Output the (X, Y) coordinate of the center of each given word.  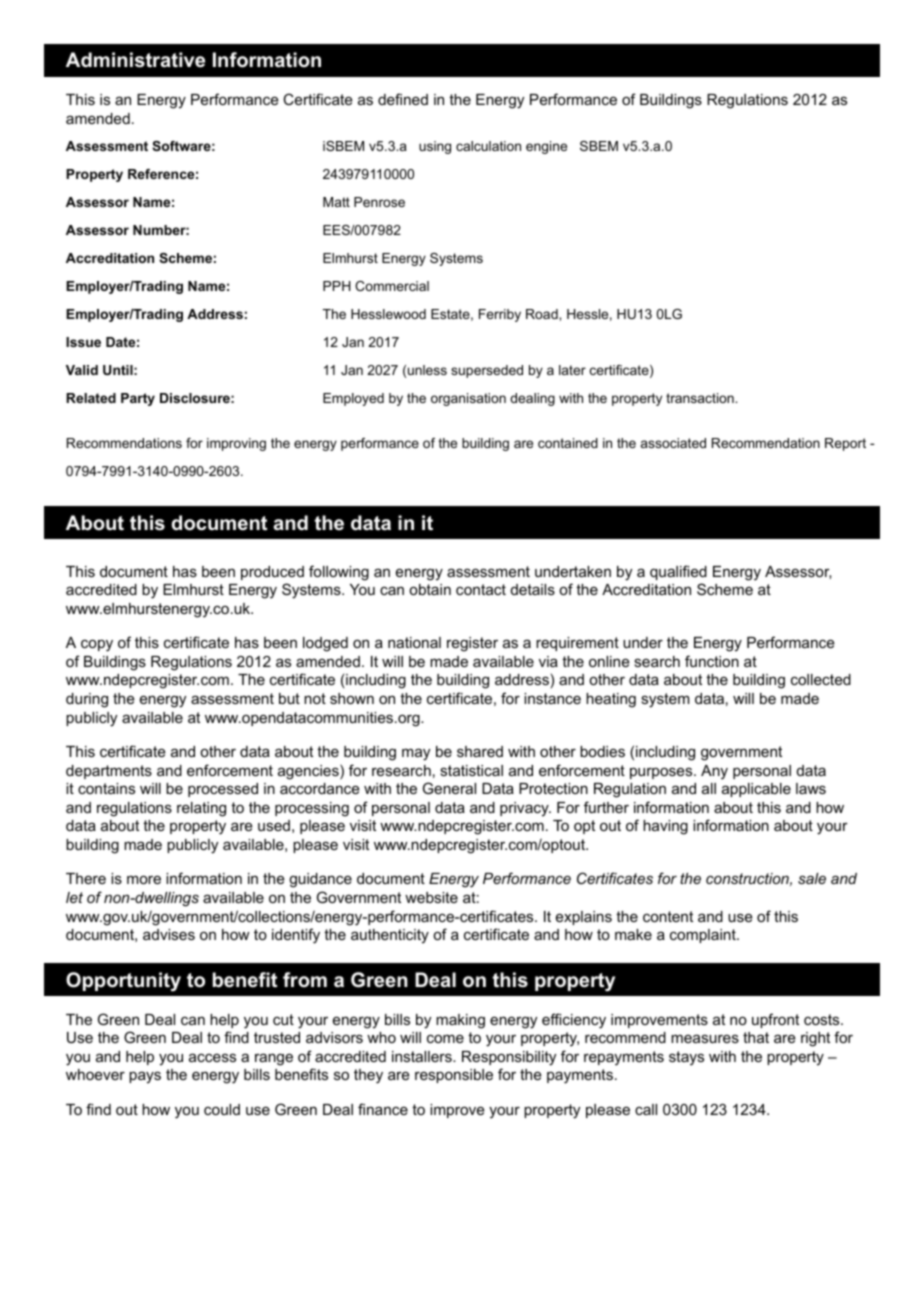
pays (145, 1077)
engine (546, 147)
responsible (454, 1076)
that (756, 1037)
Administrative (135, 60)
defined (403, 99)
